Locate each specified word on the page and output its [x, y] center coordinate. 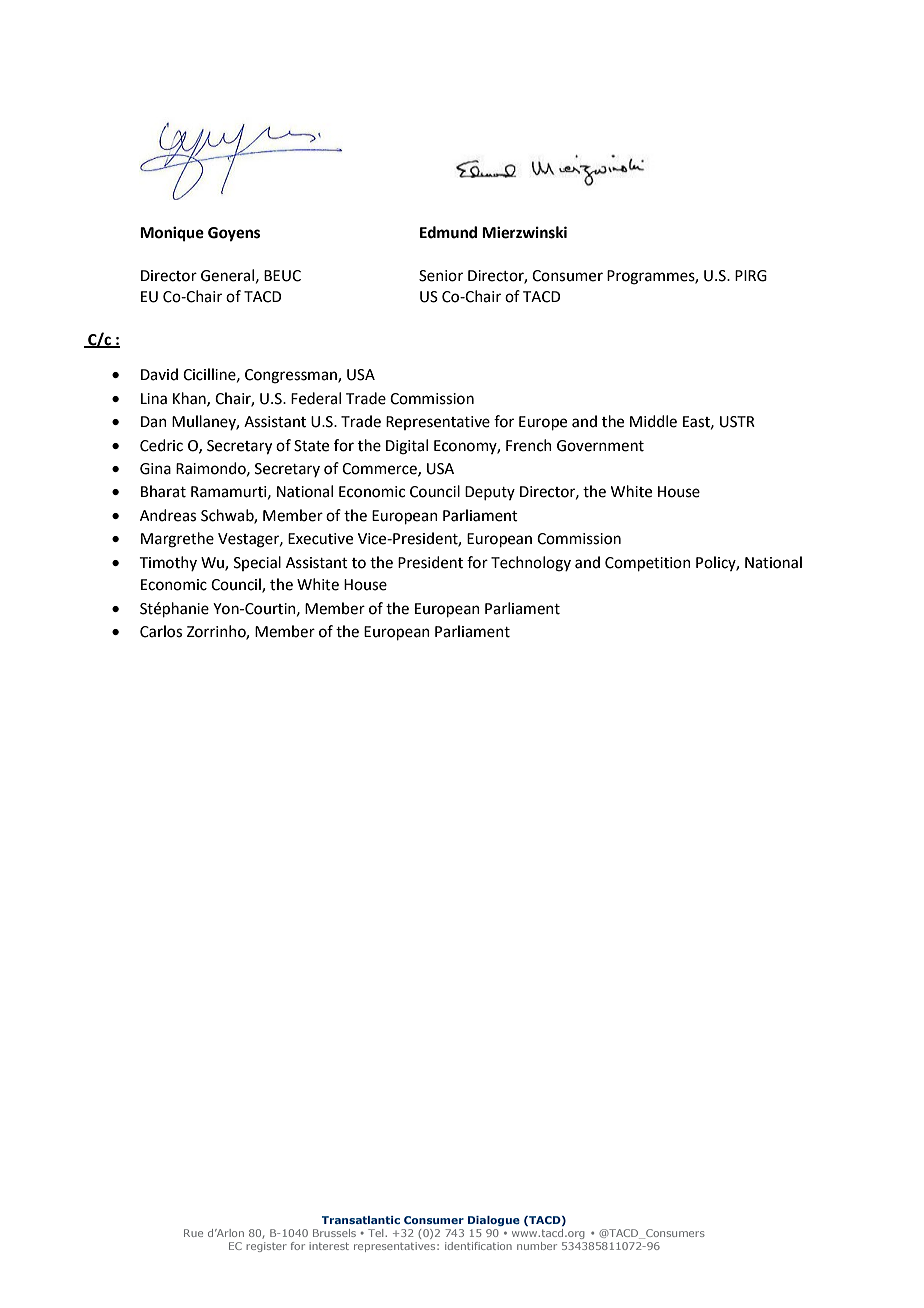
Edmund [448, 232]
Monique [172, 234]
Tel [377, 1233]
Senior [441, 276]
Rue [193, 1233]
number [537, 1246]
